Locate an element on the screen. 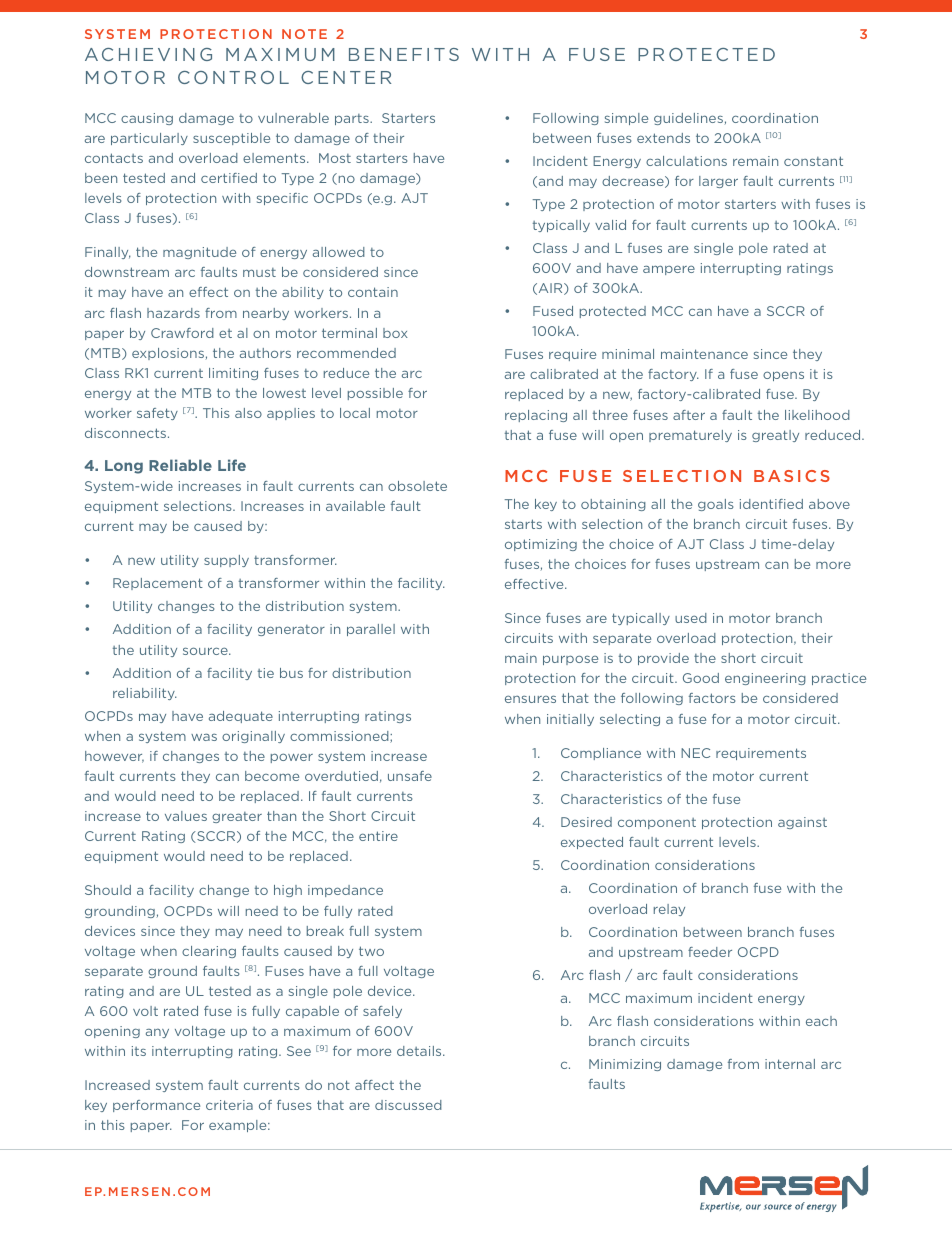  details is located at coordinates (420, 1051).
